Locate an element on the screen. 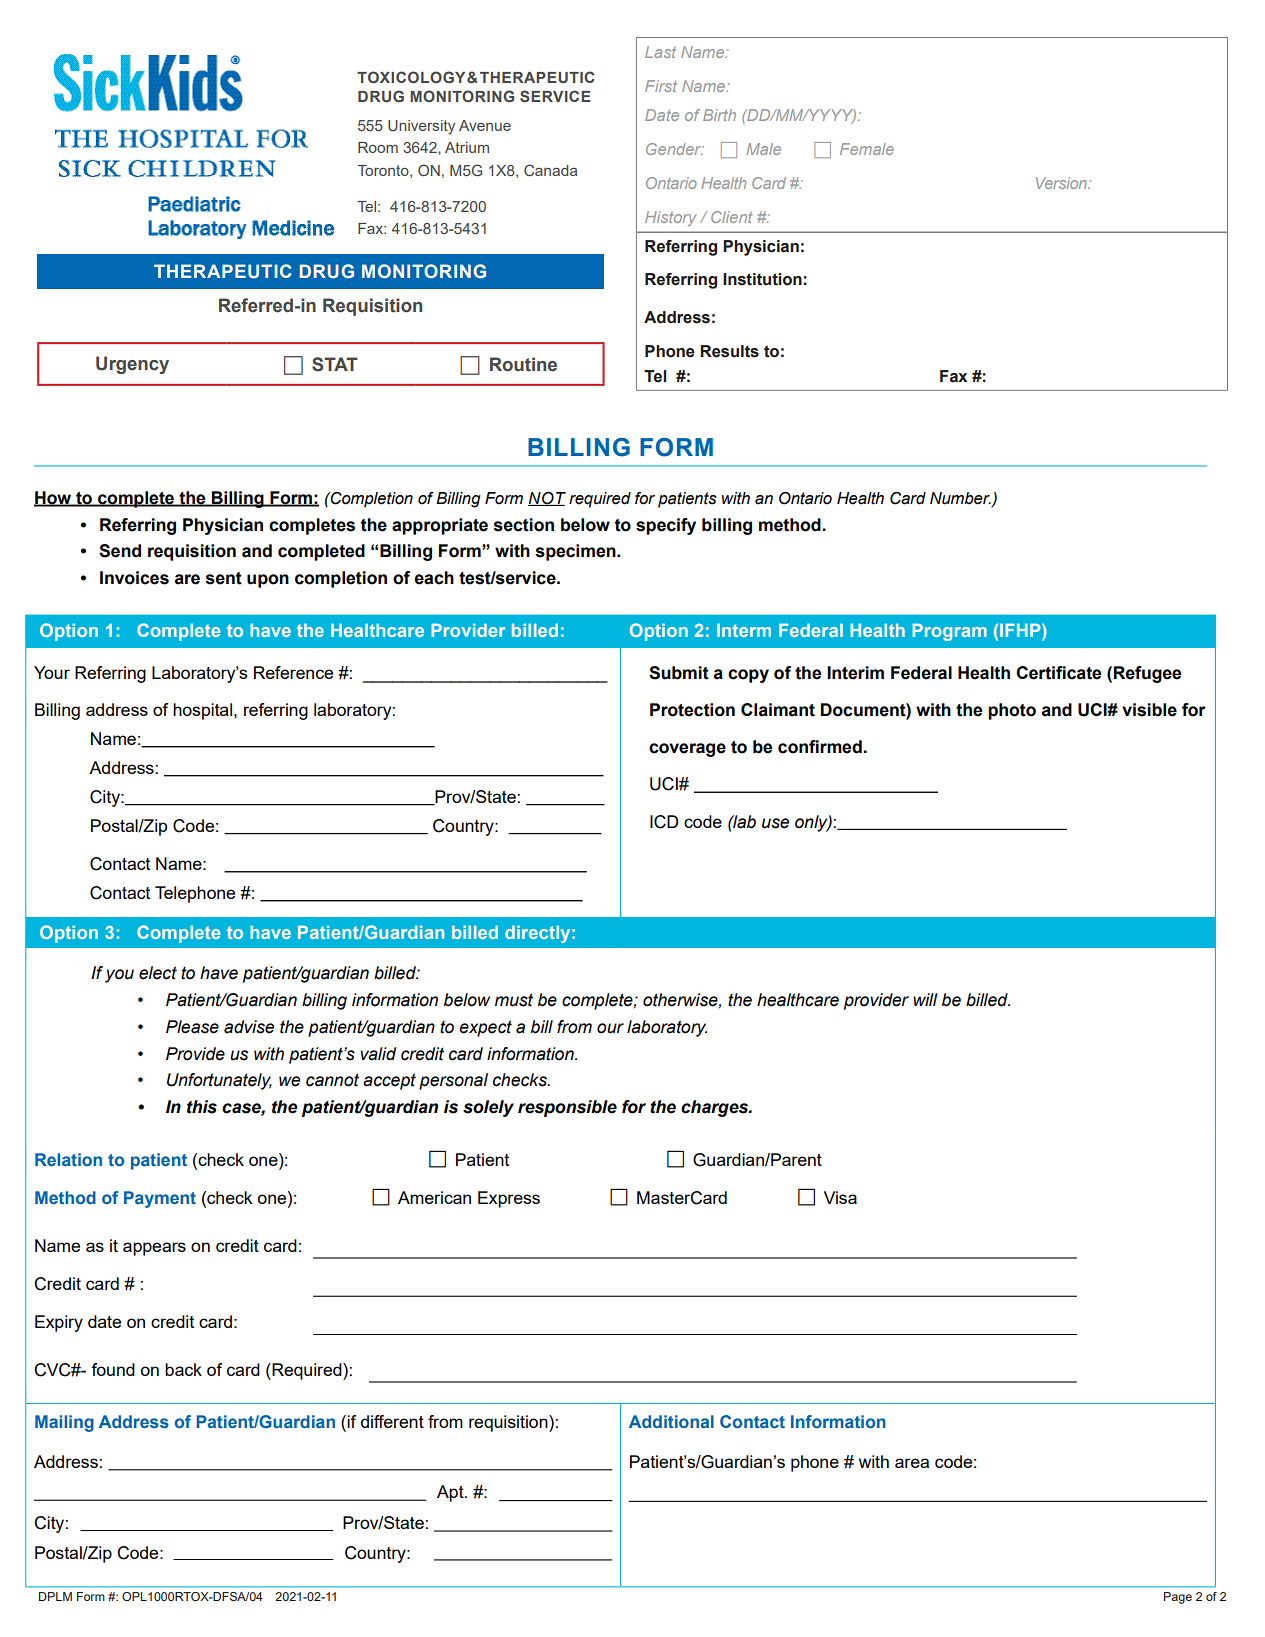 The image size is (1265, 1637). Mailing is located at coordinates (64, 1423).
